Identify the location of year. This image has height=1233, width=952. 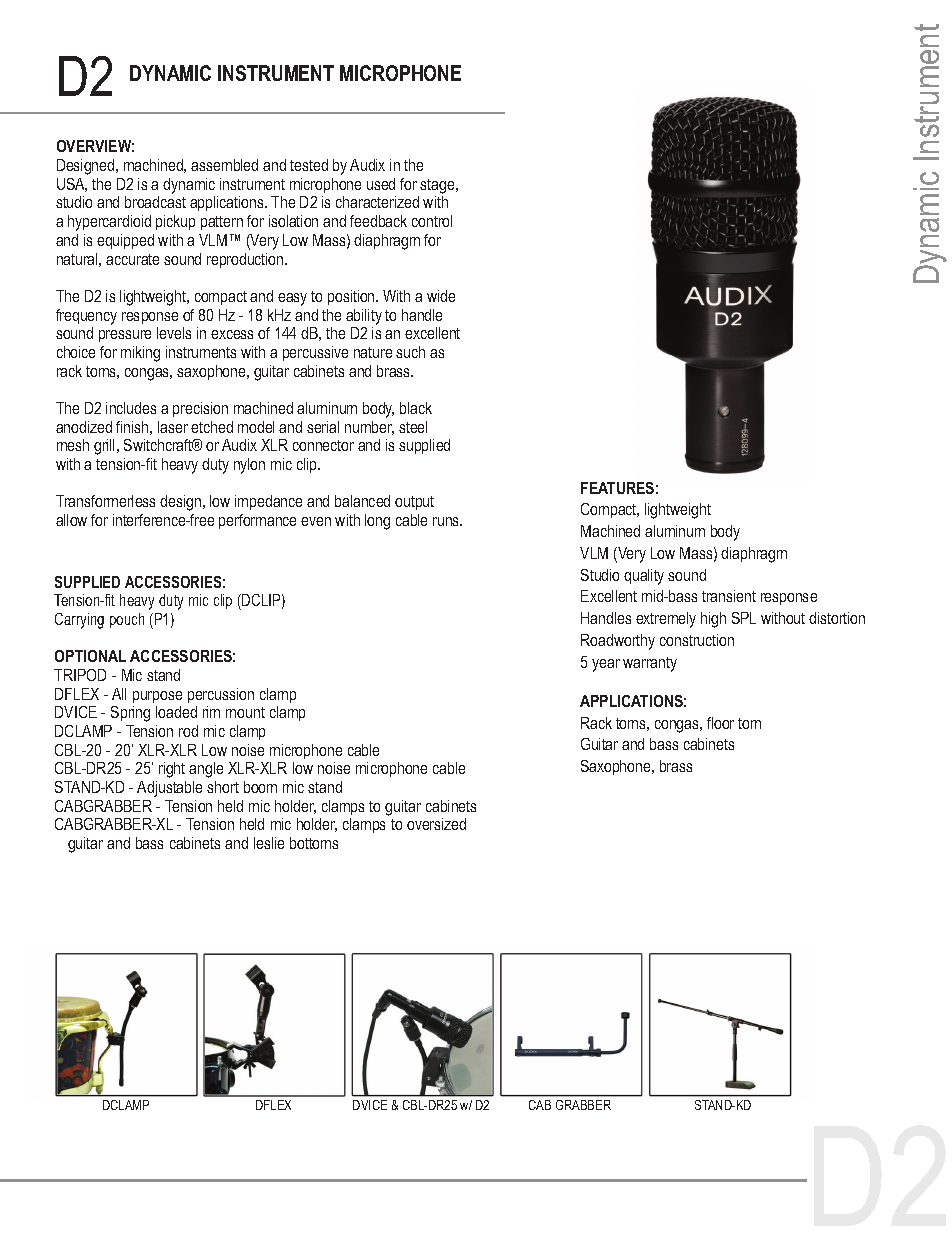
(606, 665).
